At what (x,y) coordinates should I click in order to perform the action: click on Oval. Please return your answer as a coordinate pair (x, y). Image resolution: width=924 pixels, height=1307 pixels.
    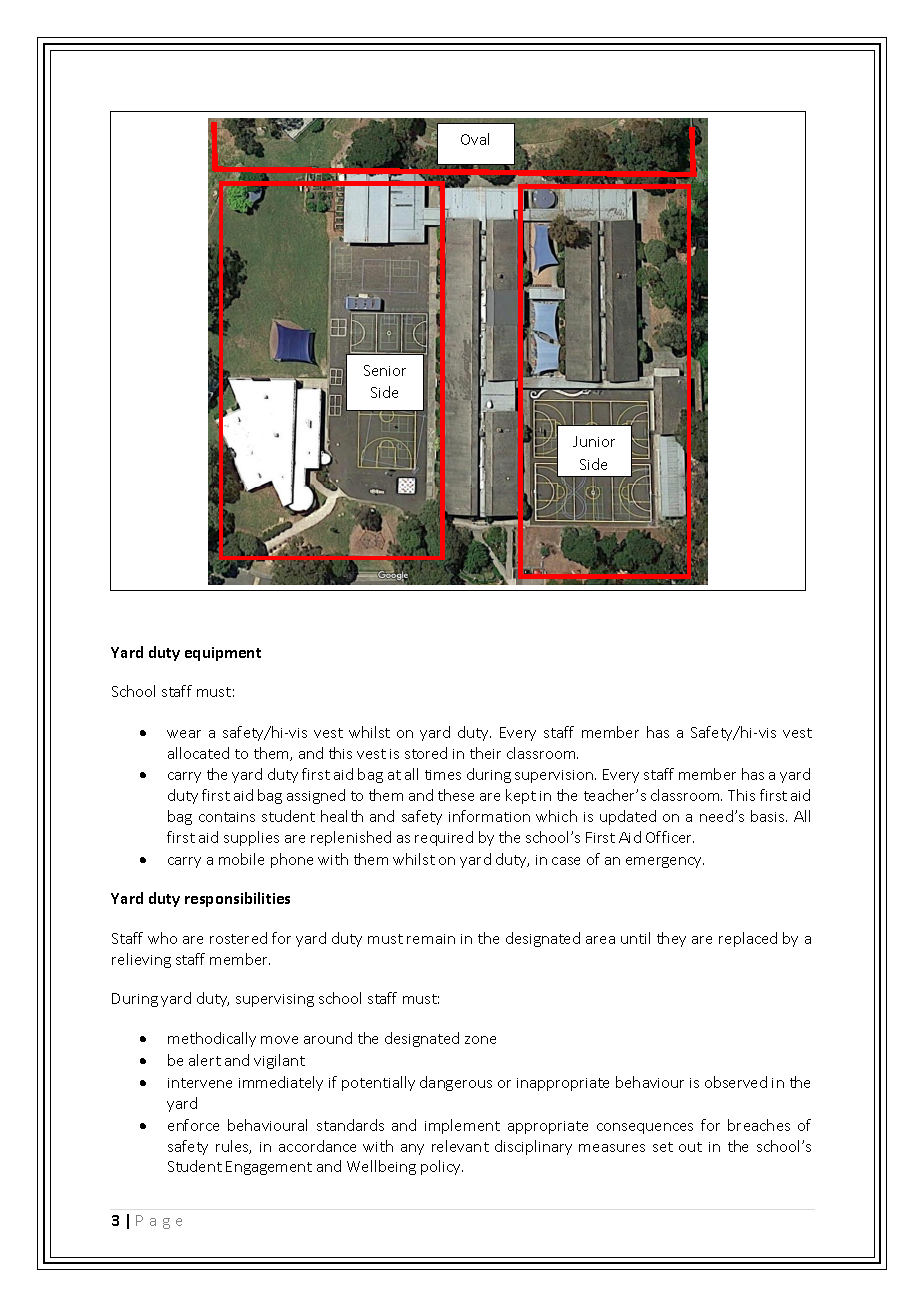
    Looking at the image, I should click on (475, 139).
